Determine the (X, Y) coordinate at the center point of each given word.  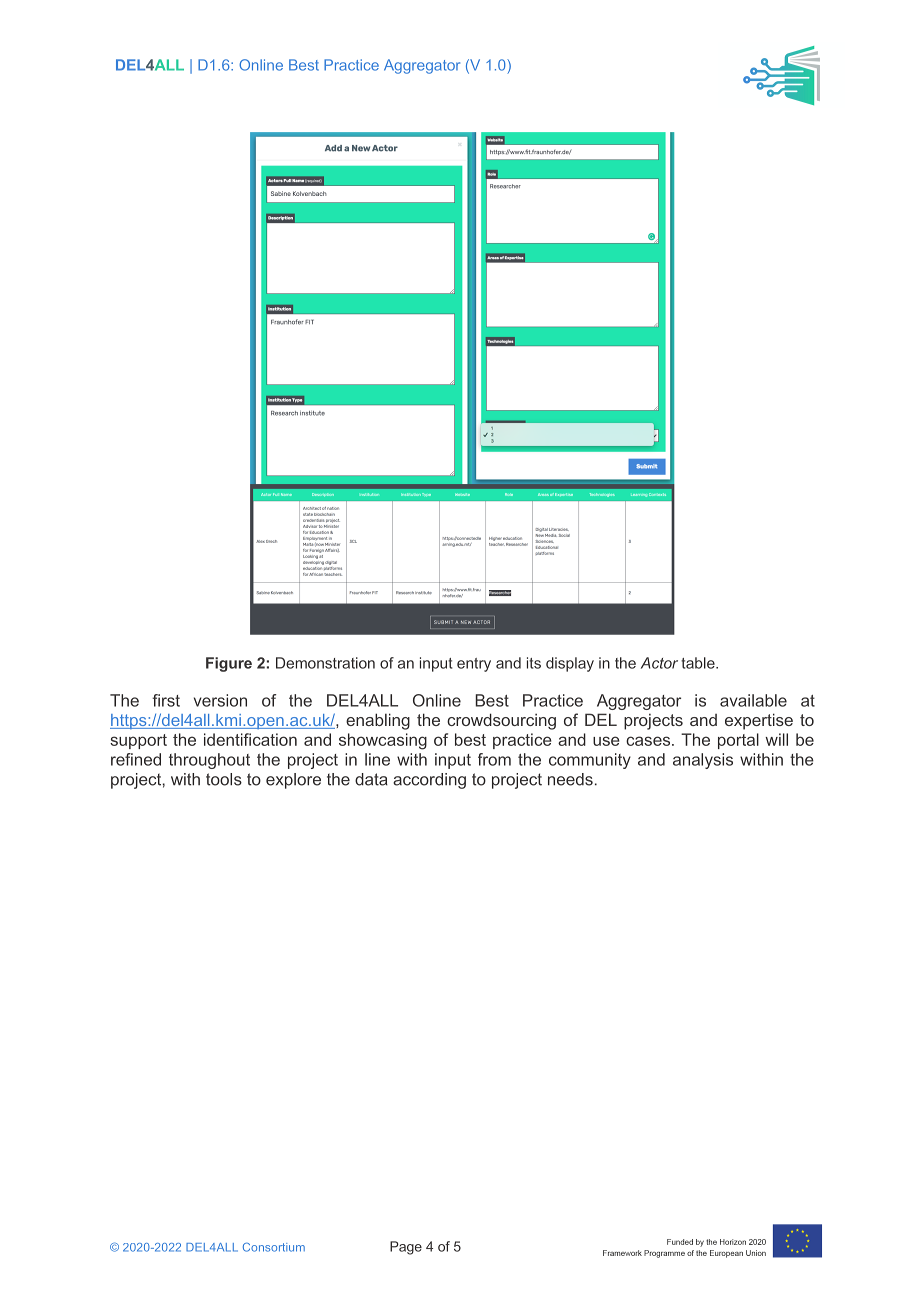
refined (136, 759)
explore (293, 781)
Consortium (274, 1247)
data (371, 779)
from (494, 759)
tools (224, 779)
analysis (703, 761)
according (429, 781)
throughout (209, 761)
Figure (229, 664)
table (699, 663)
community (590, 761)
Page (406, 1248)
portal (738, 741)
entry (474, 665)
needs (570, 779)
